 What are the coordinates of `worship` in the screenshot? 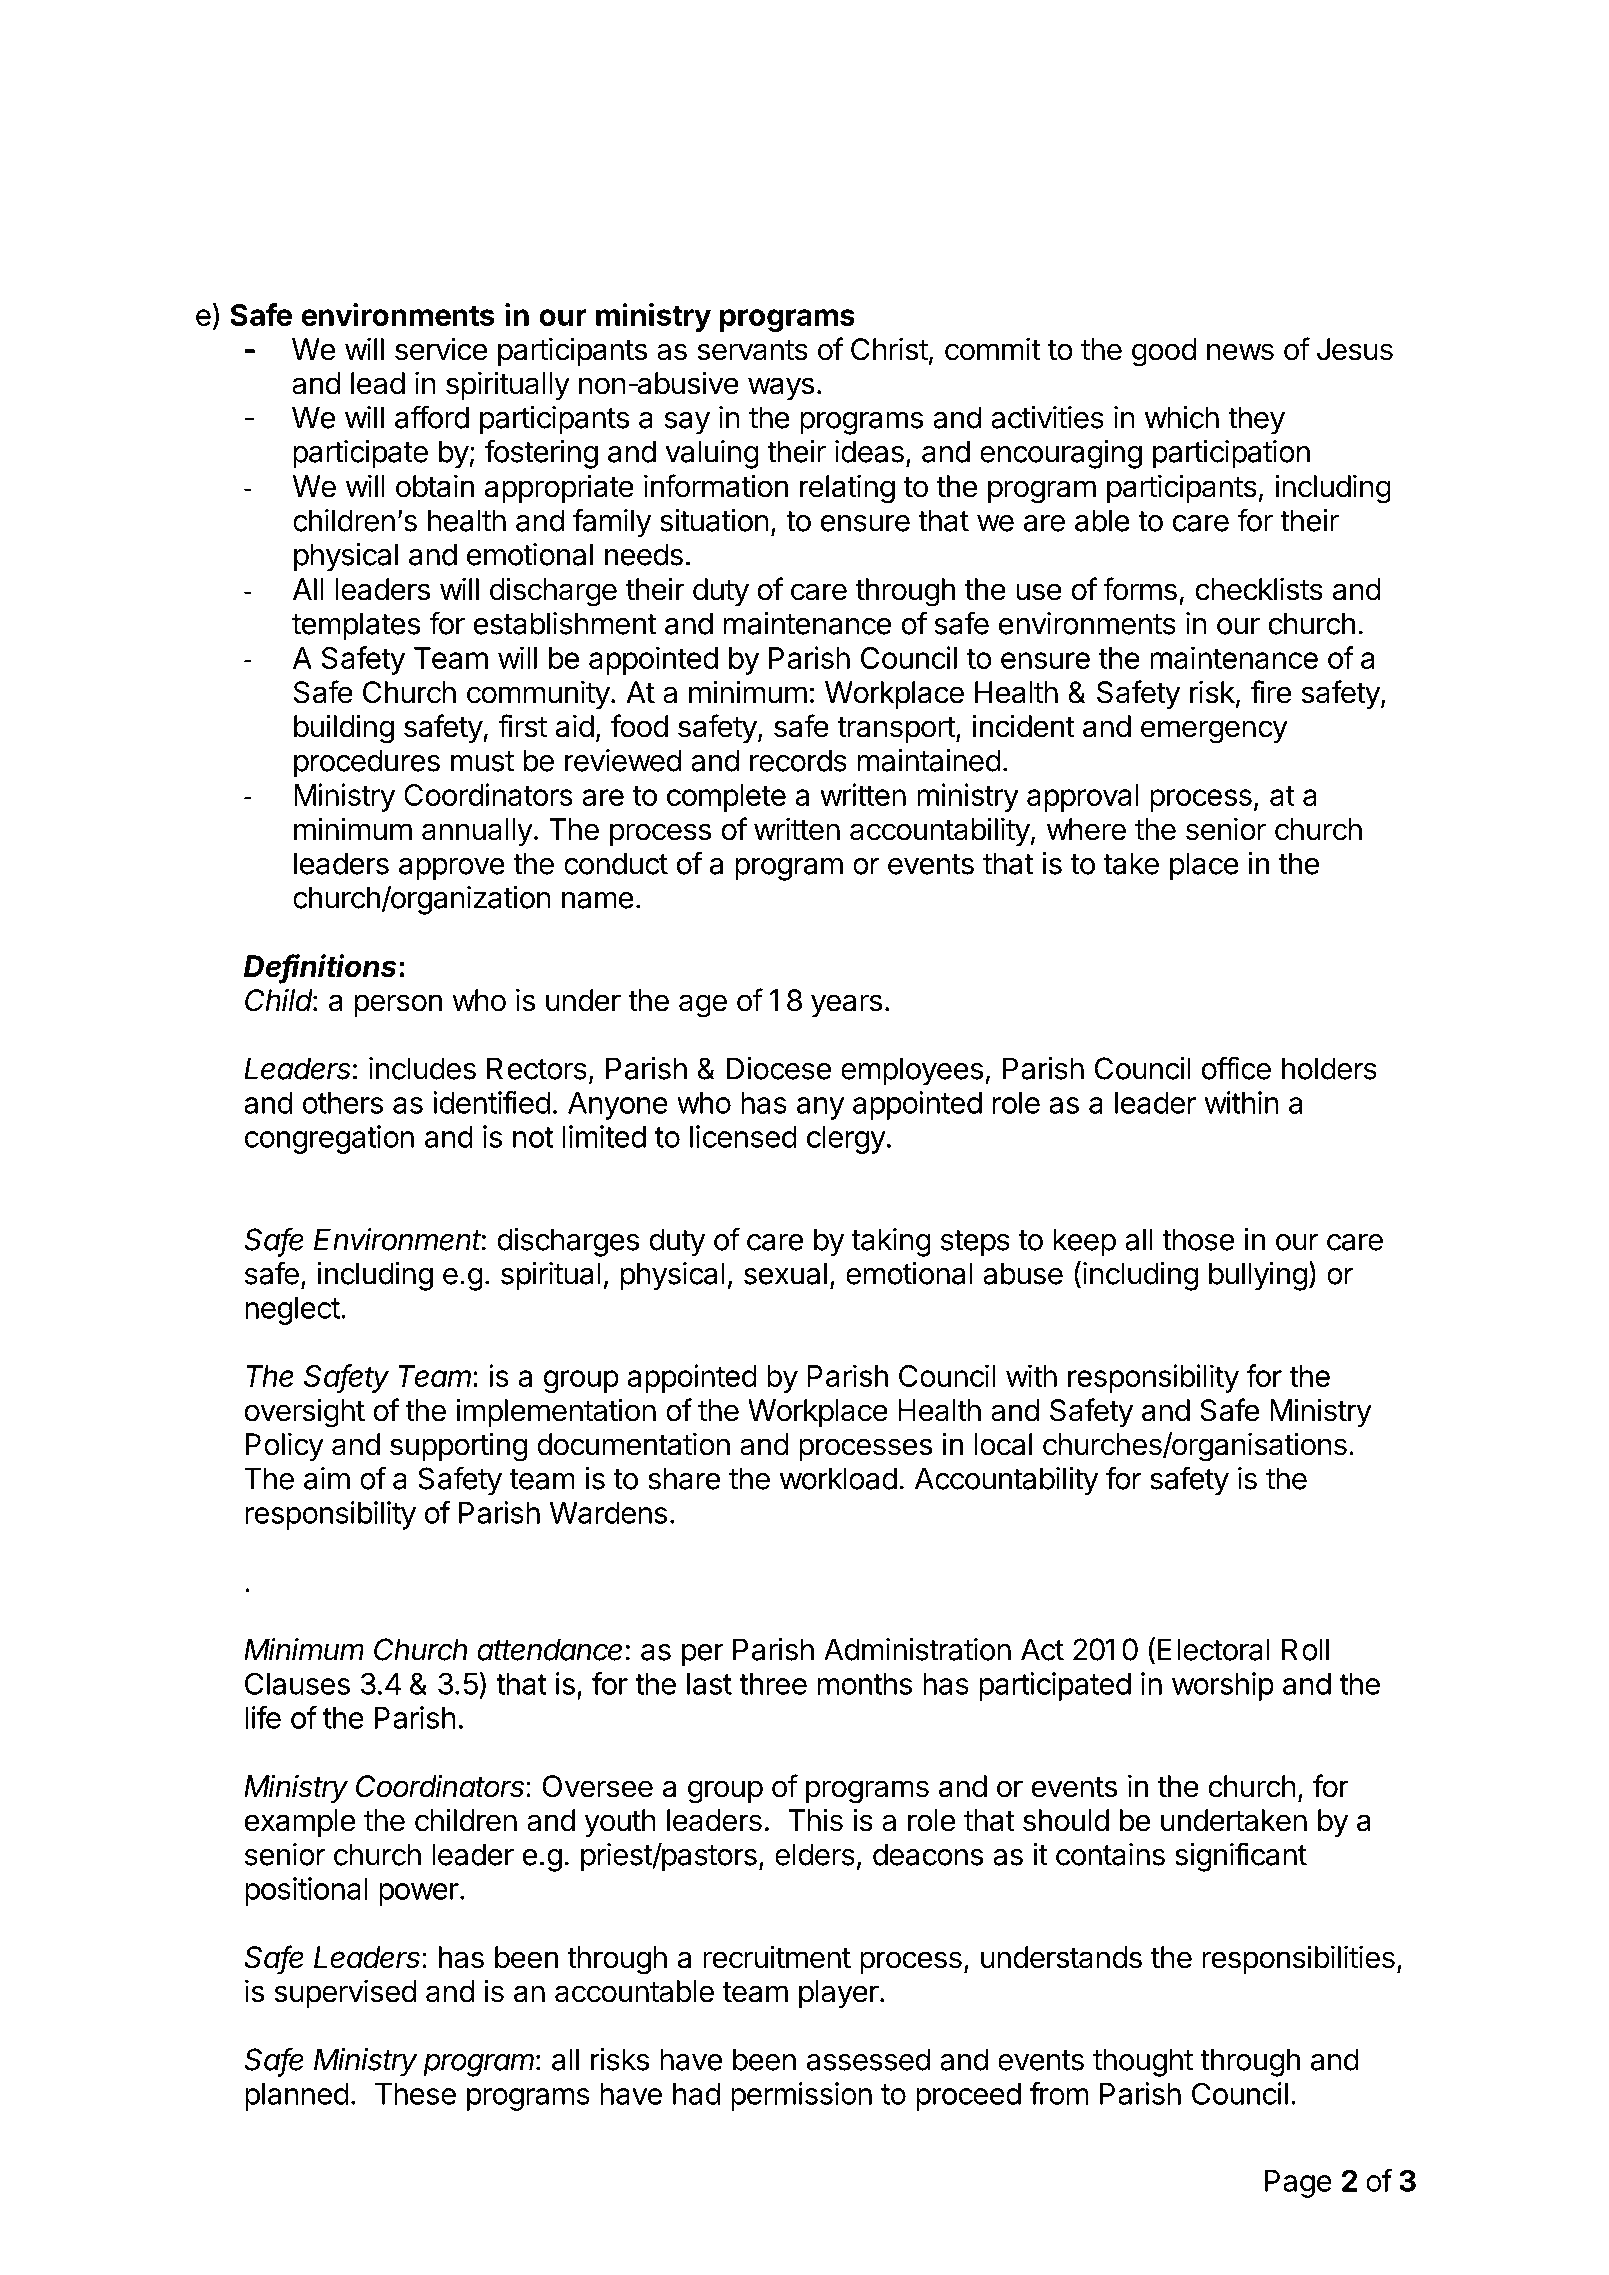 It's located at (1223, 1686).
